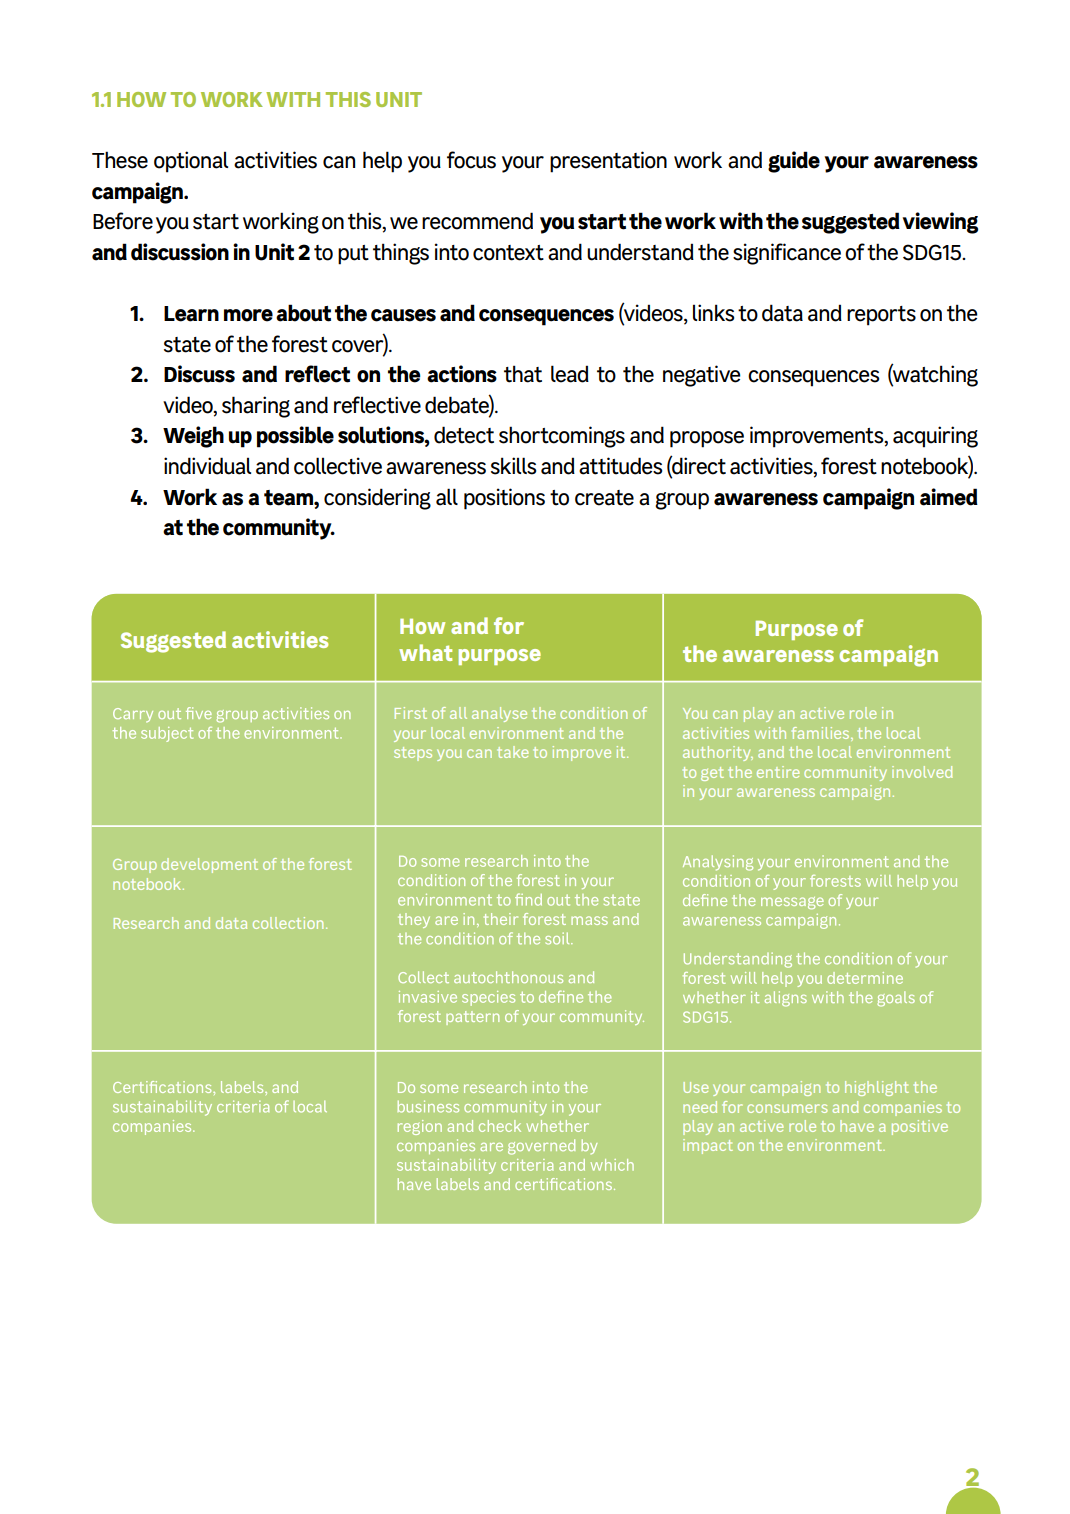 The height and width of the screenshot is (1514, 1070). What do you see at coordinates (499, 714) in the screenshot?
I see `analyse` at bounding box center [499, 714].
